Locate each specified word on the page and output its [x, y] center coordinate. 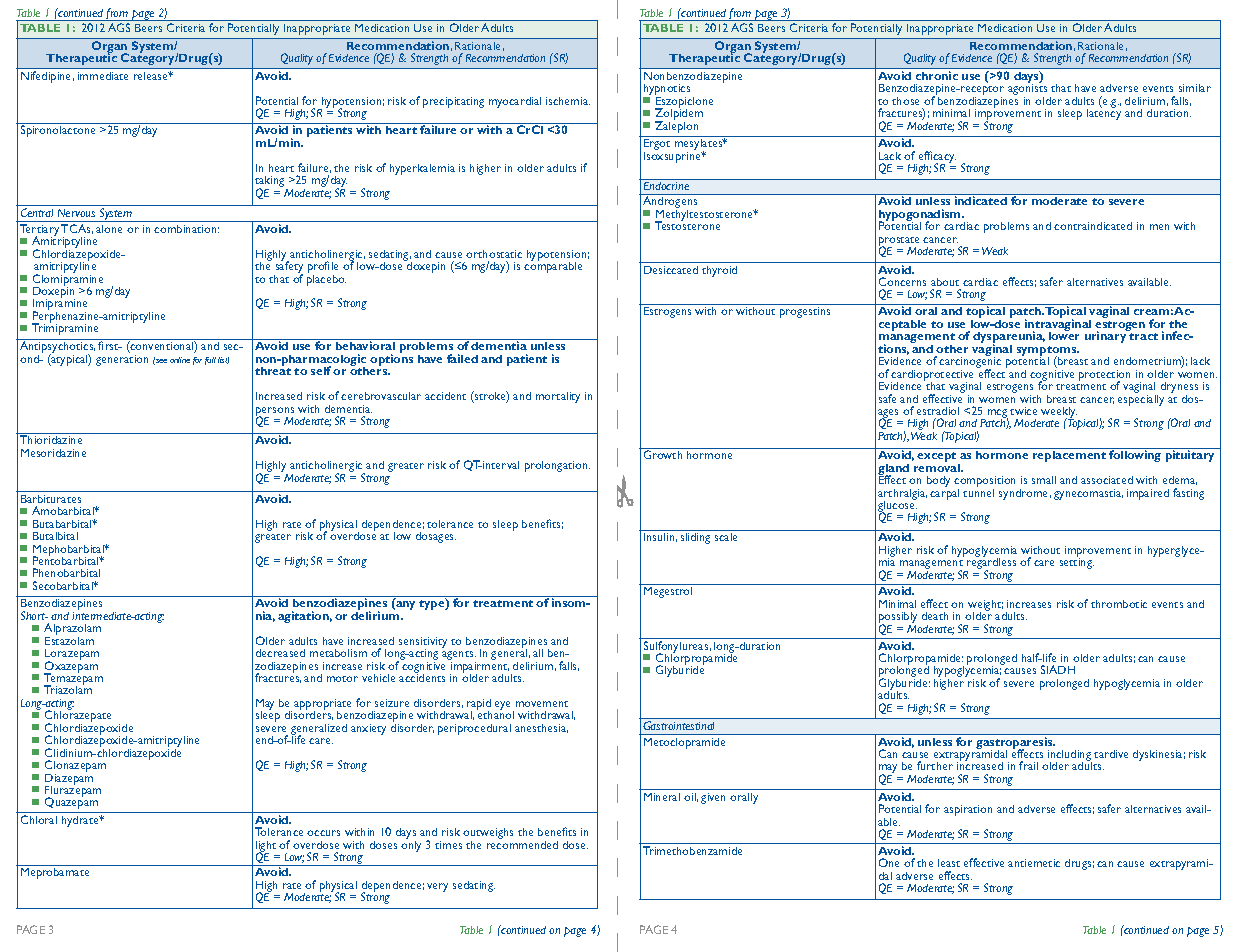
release [152, 76]
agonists [1027, 90]
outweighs [488, 835]
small [1044, 480]
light [266, 848]
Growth [663, 454]
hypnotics [666, 91]
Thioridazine [51, 439]
